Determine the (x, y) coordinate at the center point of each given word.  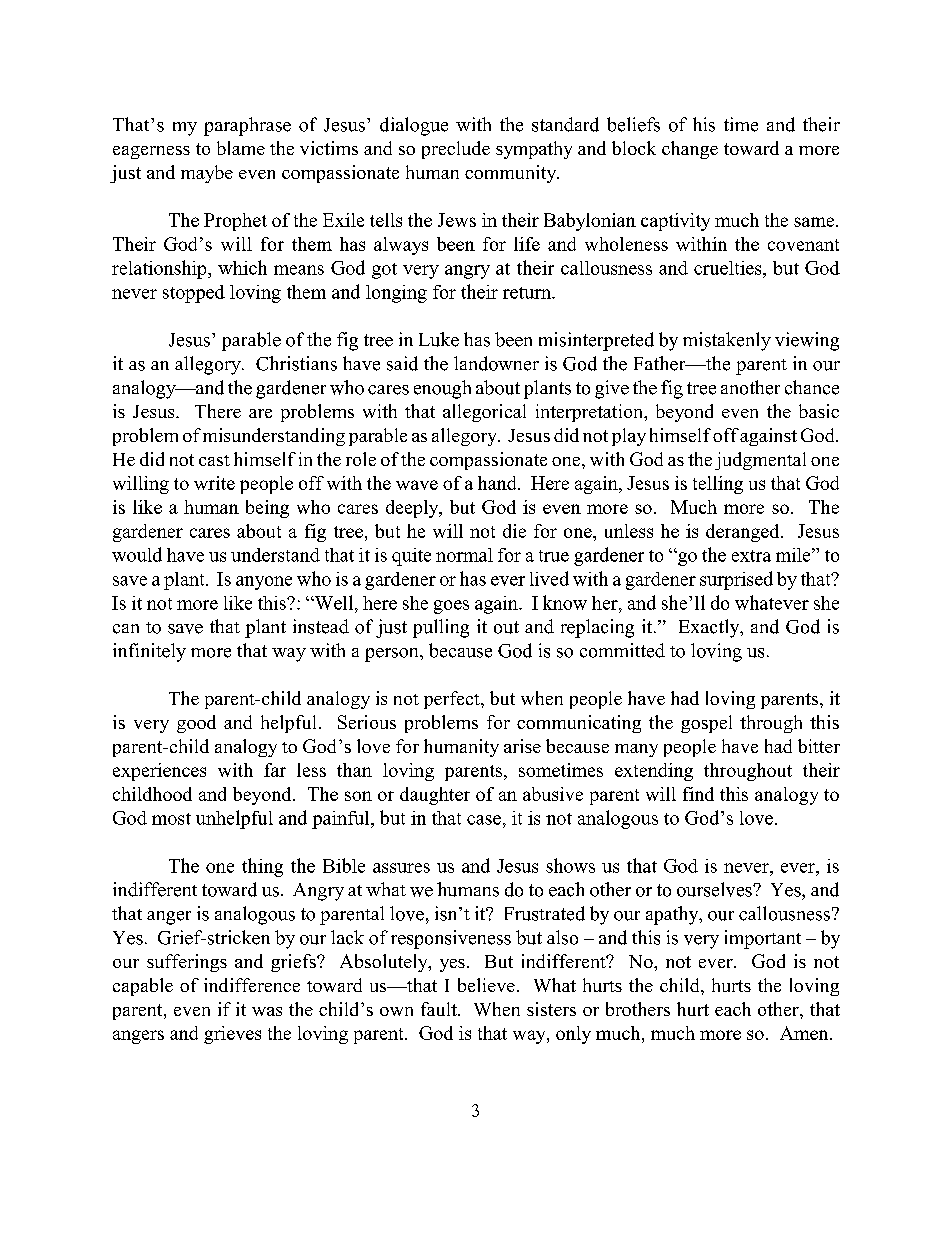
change (690, 150)
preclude (456, 150)
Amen (805, 1033)
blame (241, 148)
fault (440, 1009)
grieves (232, 1035)
